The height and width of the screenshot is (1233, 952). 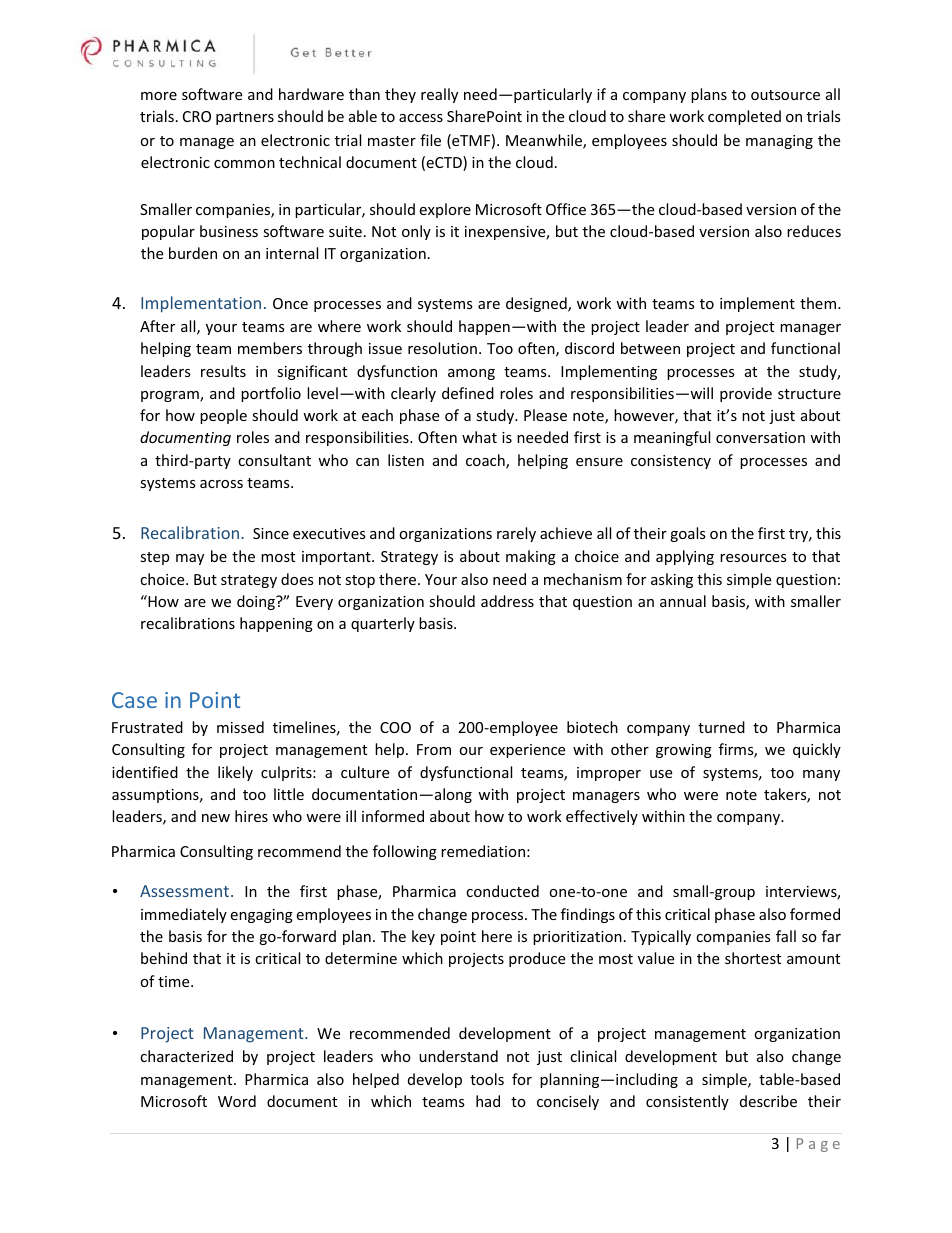 What do you see at coordinates (744, 117) in the screenshot?
I see `completed` at bounding box center [744, 117].
